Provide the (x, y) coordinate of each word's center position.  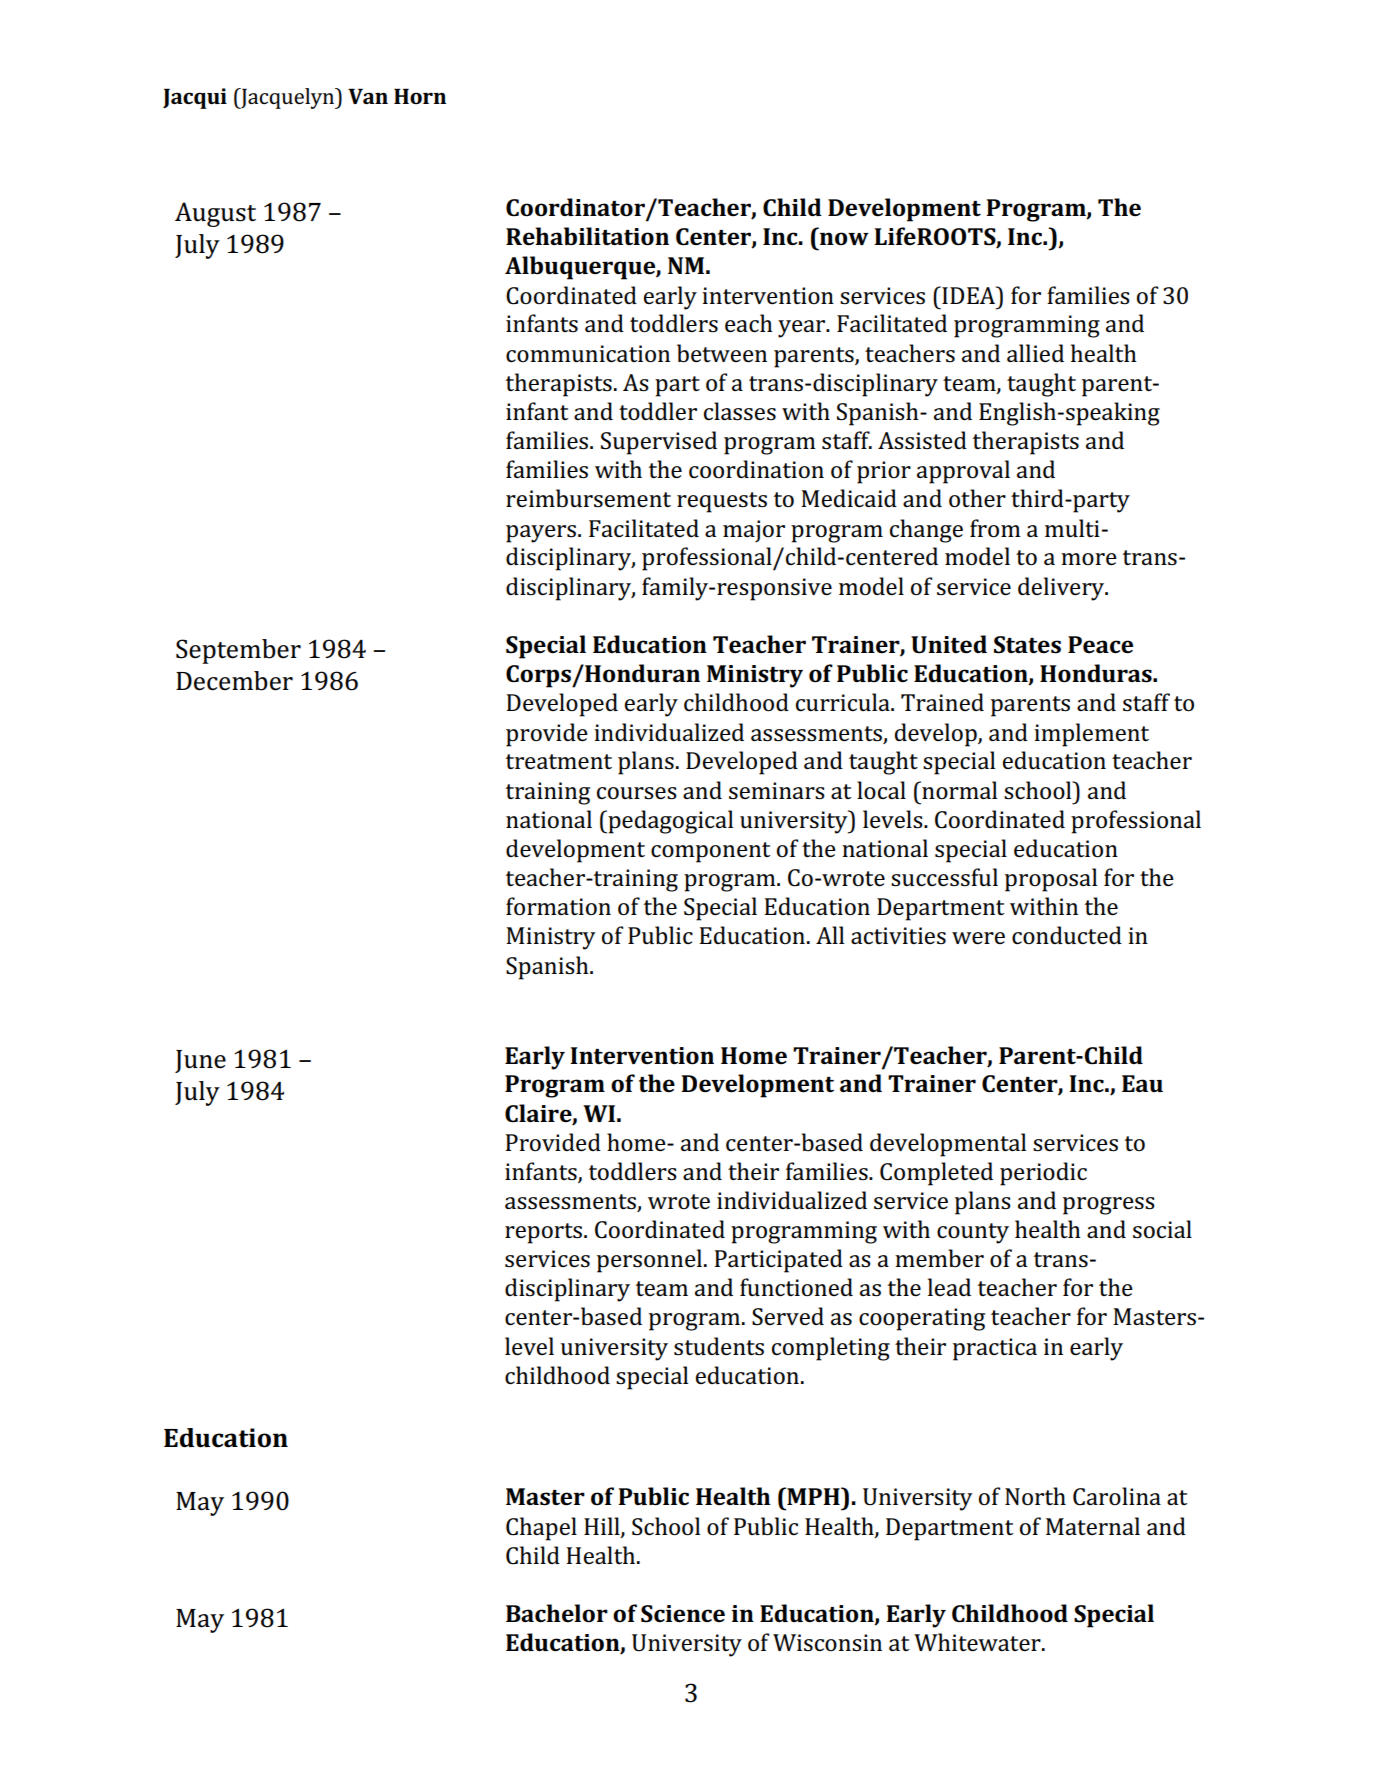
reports (545, 1233)
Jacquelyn (288, 98)
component (710, 852)
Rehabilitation (587, 236)
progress (1109, 1206)
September (238, 651)
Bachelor (557, 1613)
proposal (1051, 880)
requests (722, 502)
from (995, 528)
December (234, 681)
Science (683, 1614)
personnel (649, 1261)
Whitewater (978, 1642)
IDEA (969, 295)
